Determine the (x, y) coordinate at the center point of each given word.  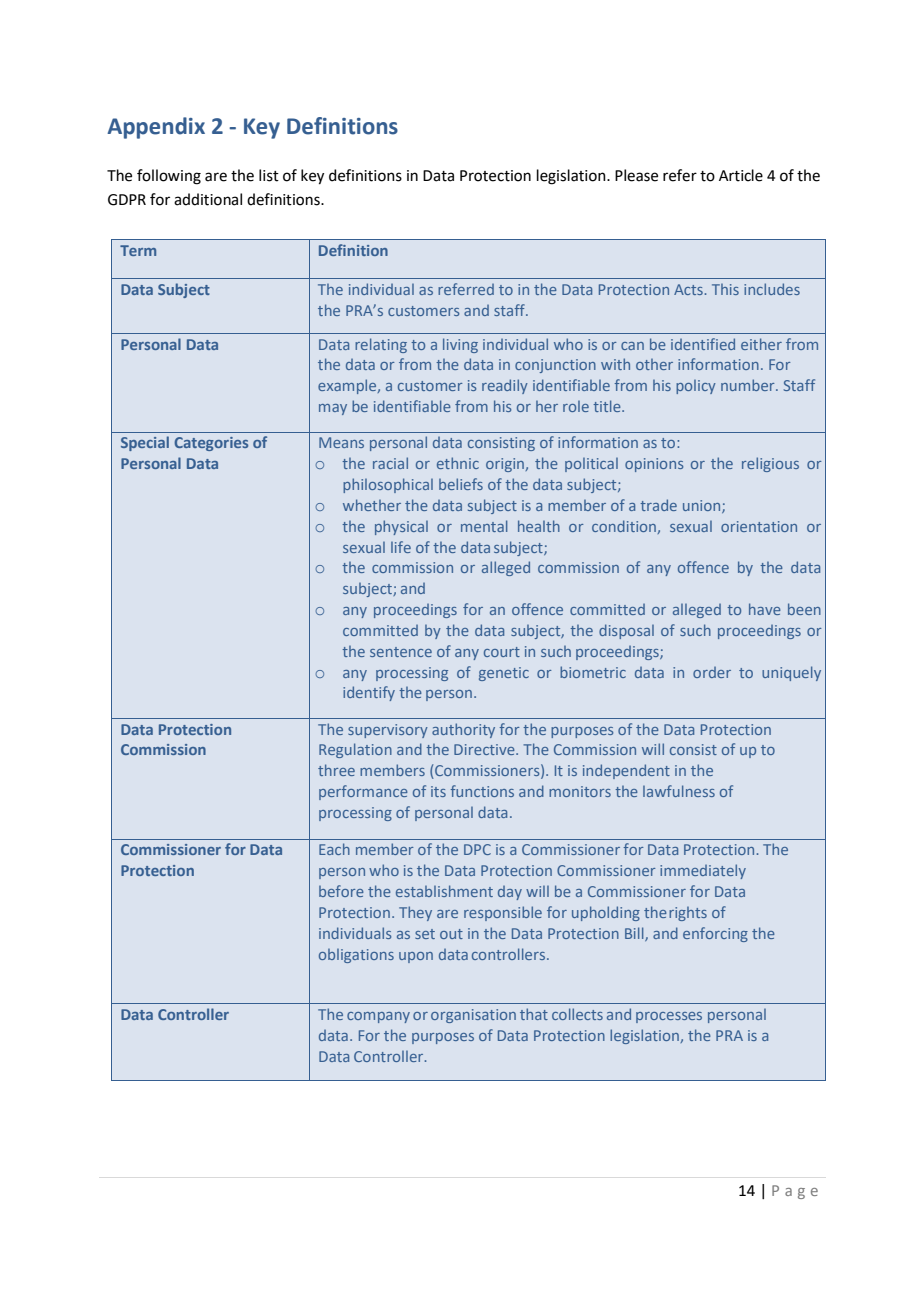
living (460, 345)
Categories (211, 444)
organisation (473, 1016)
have (765, 609)
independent (626, 771)
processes (669, 1017)
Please (636, 175)
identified (703, 344)
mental (484, 526)
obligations (356, 956)
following (169, 177)
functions (482, 791)
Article (741, 175)
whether (372, 505)
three (336, 770)
